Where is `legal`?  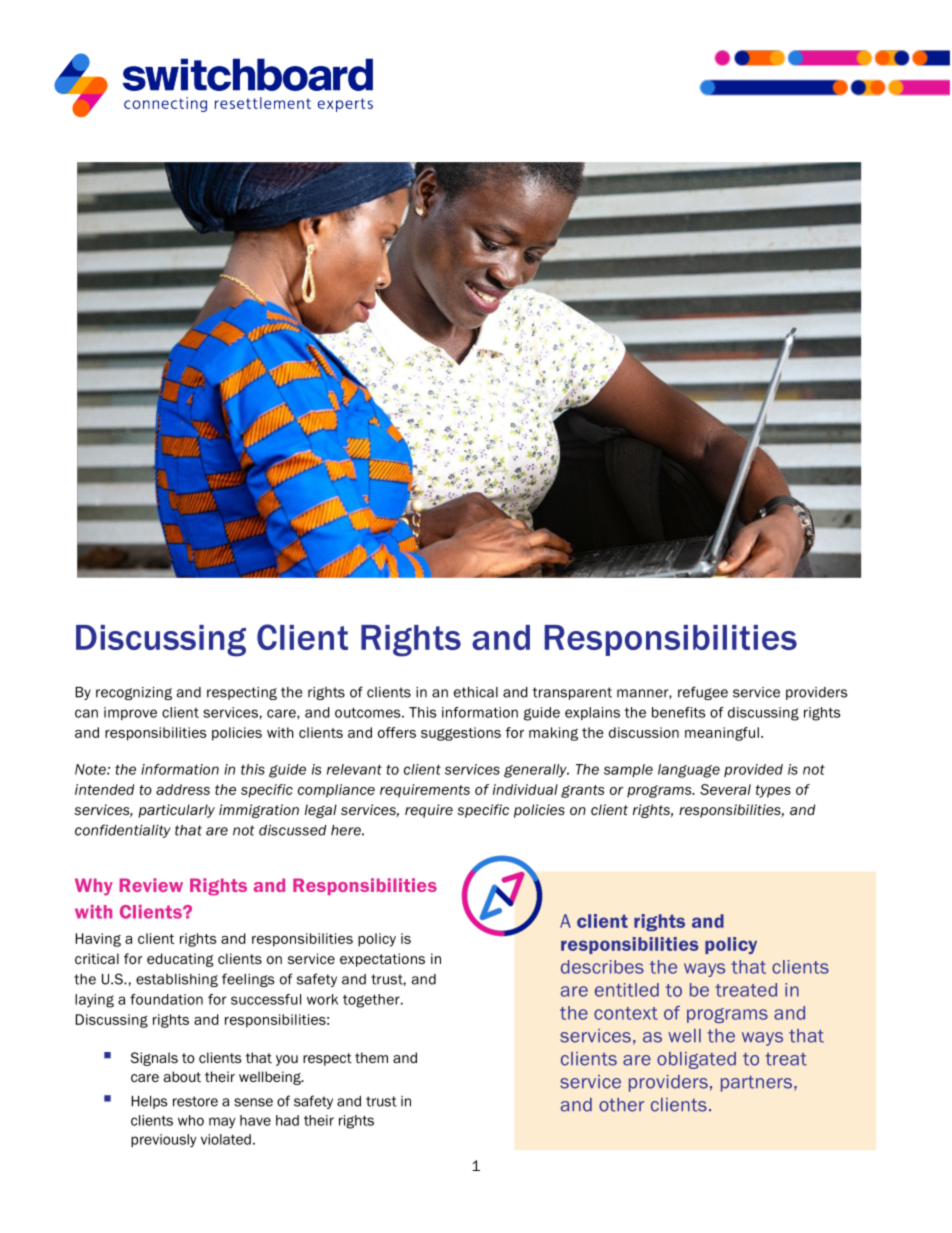
legal is located at coordinates (321, 811).
